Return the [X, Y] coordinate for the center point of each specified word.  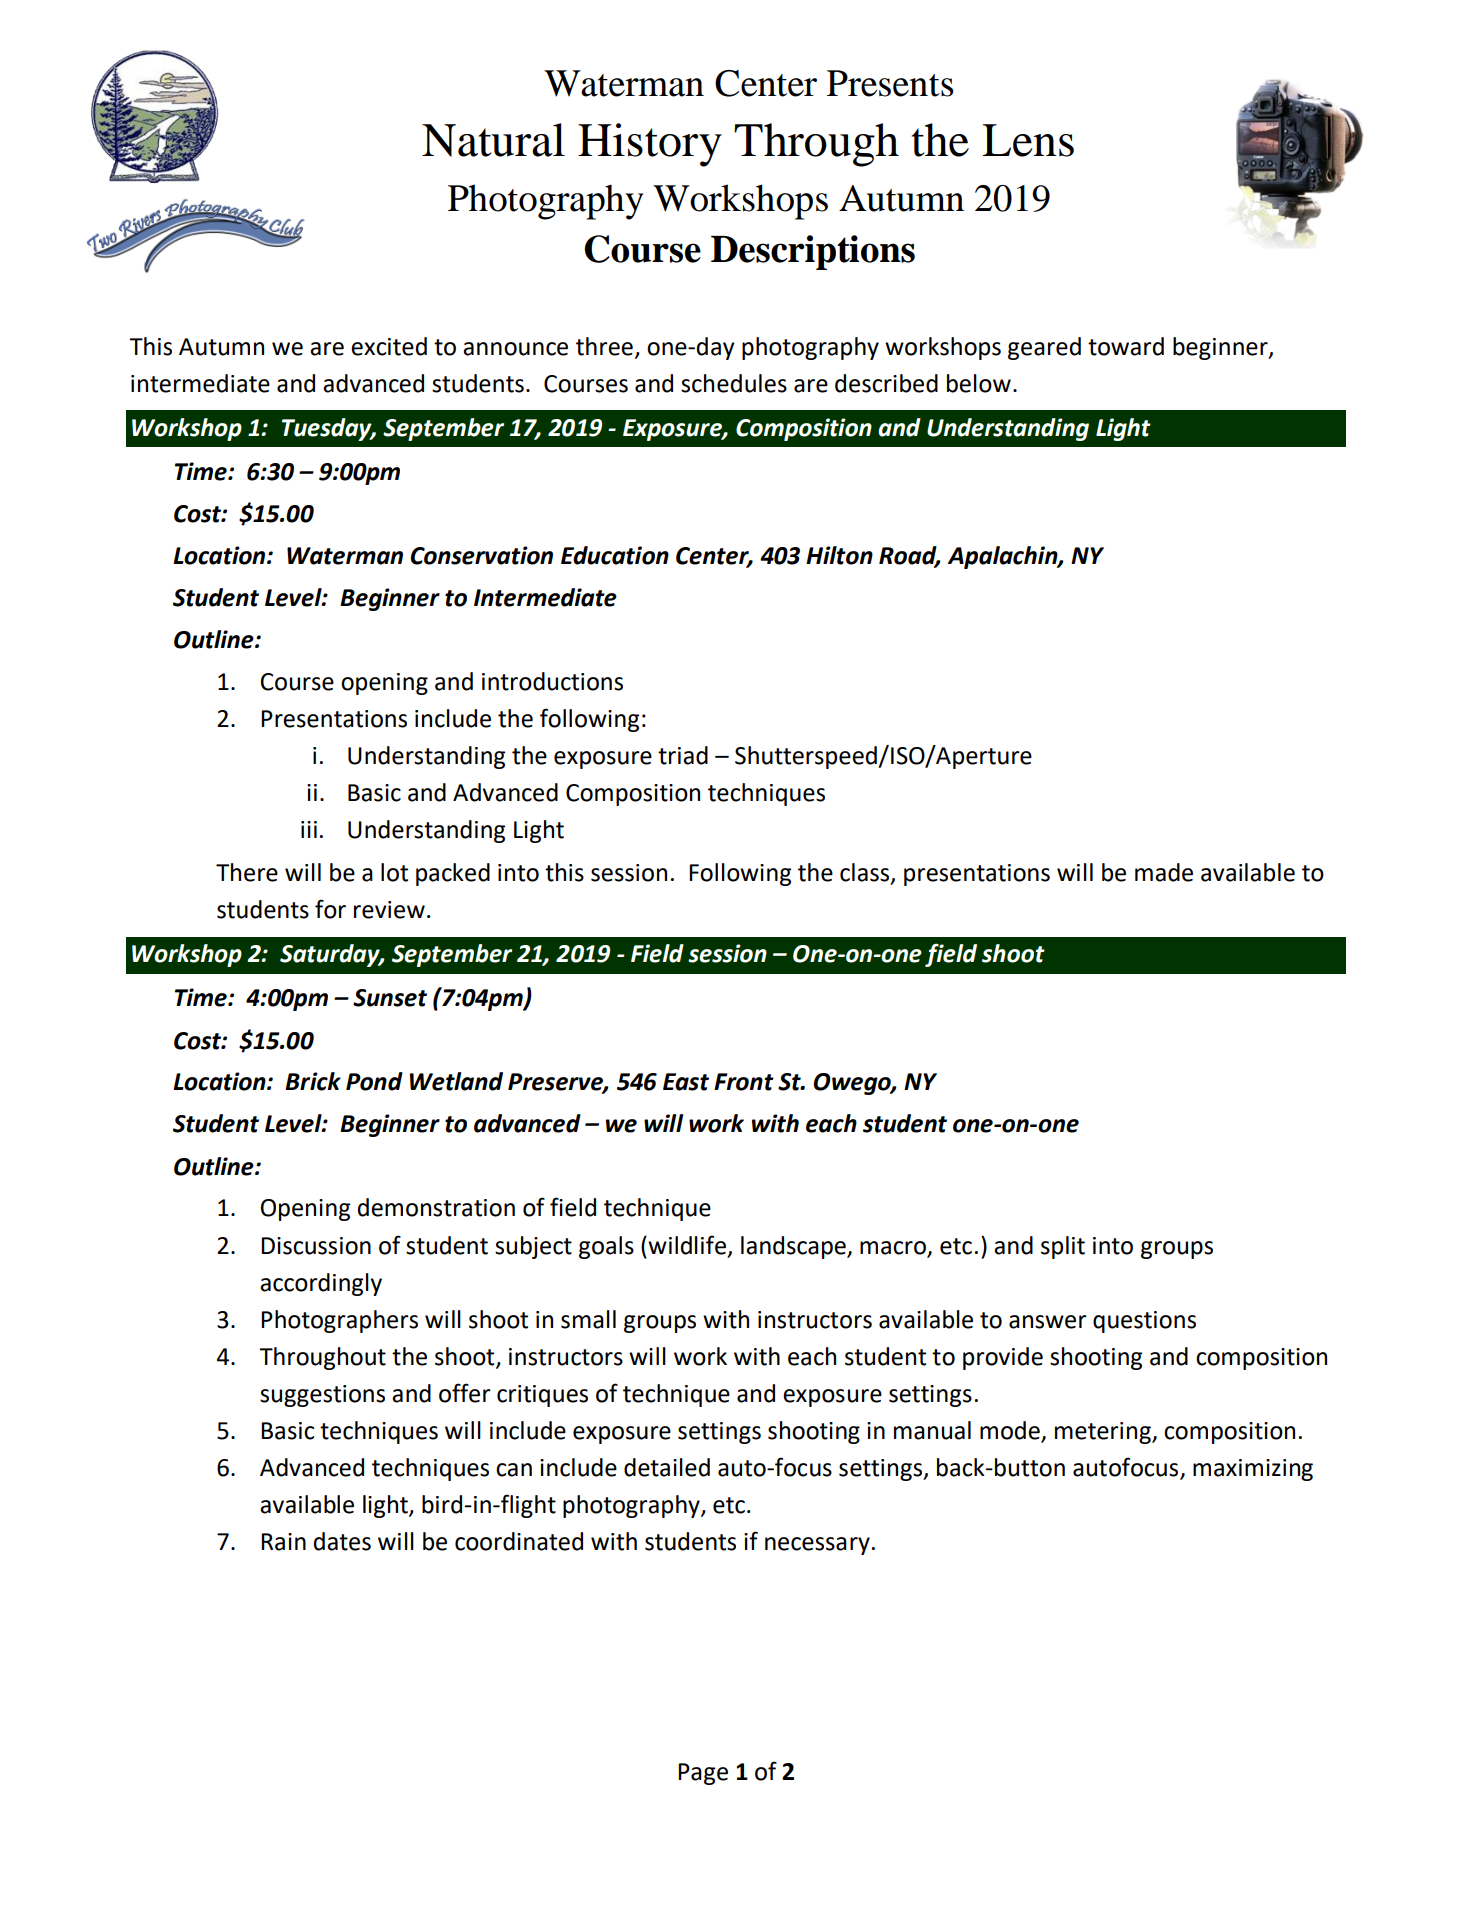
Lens [1028, 140]
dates [342, 1541]
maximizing [1253, 1470]
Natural [493, 140]
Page [703, 1774]
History [650, 145]
